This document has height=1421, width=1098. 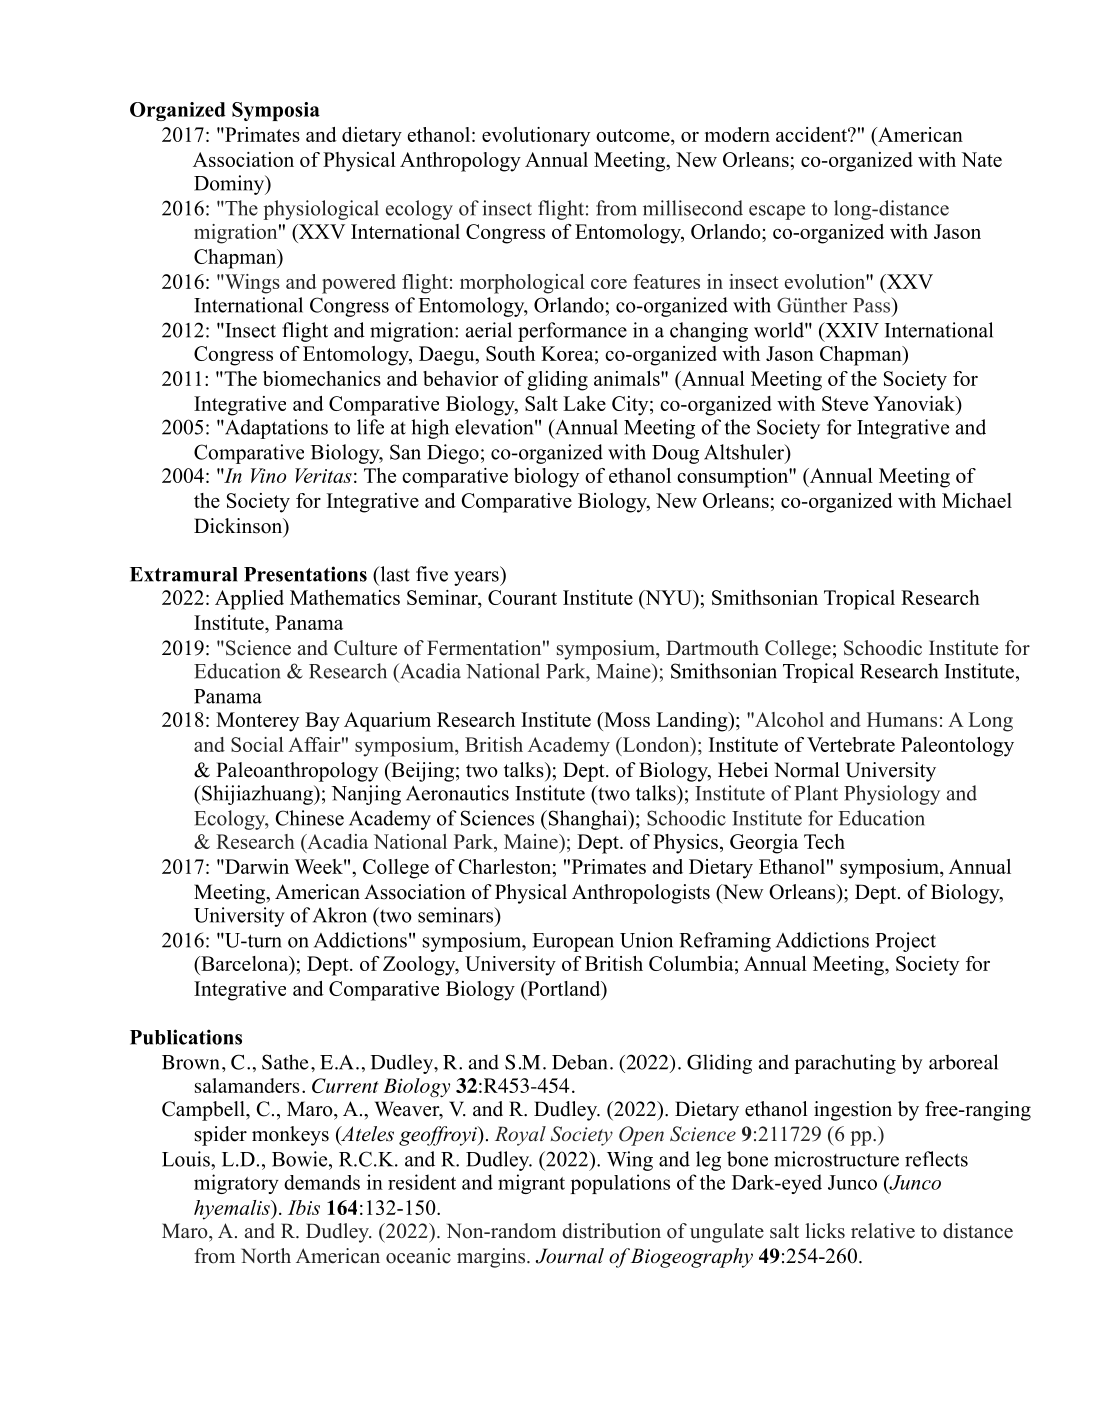 I want to click on Symposia, so click(x=276, y=111).
